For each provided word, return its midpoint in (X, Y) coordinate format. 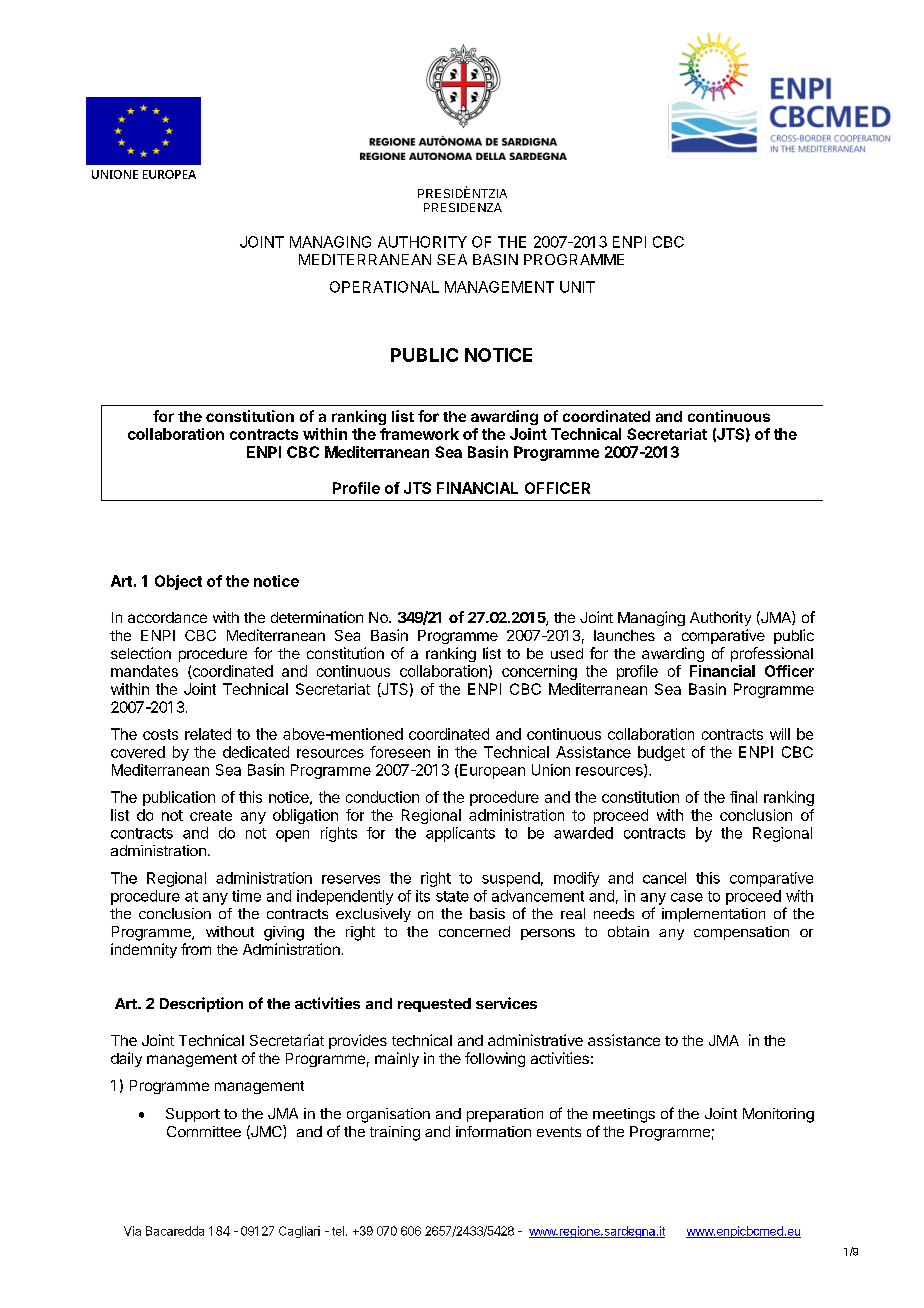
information (493, 1131)
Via (132, 1231)
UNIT (577, 287)
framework (419, 434)
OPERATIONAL (384, 287)
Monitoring (778, 1115)
